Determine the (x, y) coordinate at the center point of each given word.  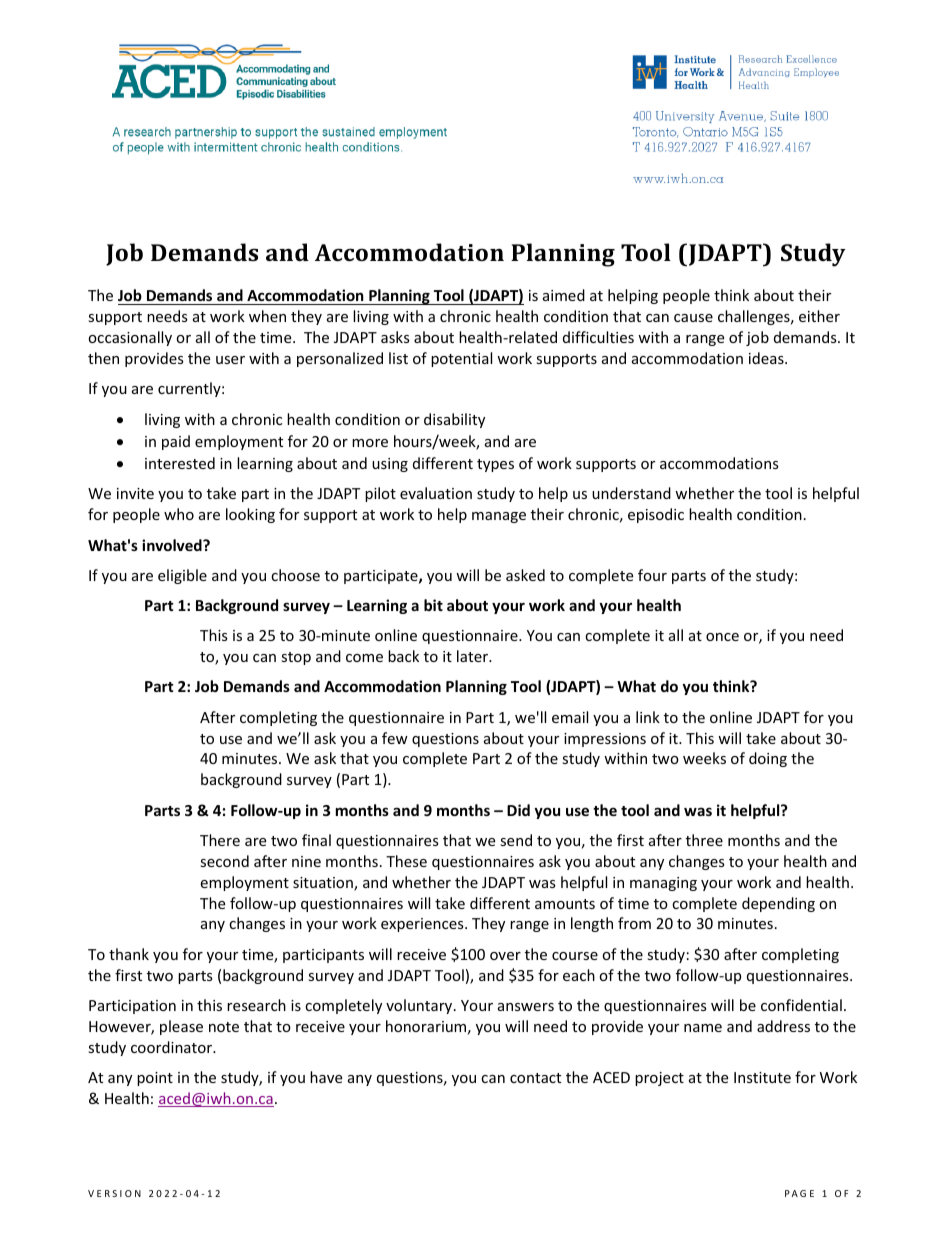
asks (395, 337)
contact (535, 1078)
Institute (762, 1077)
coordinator (173, 1047)
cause (693, 318)
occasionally (130, 338)
